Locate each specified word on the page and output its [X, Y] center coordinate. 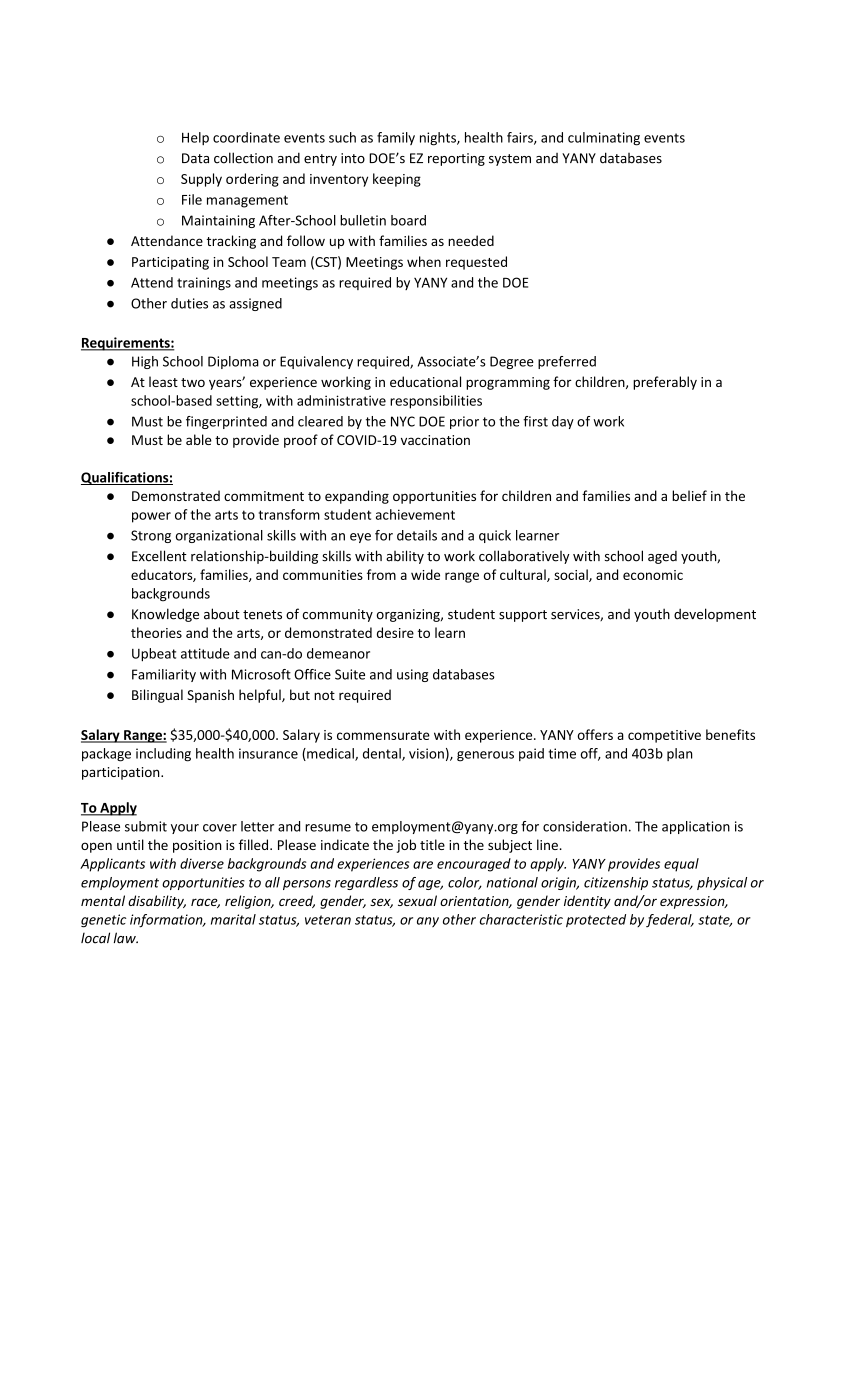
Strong [151, 536]
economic [653, 575]
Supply [201, 180]
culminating [604, 139]
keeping [397, 180]
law [126, 938]
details [417, 535]
